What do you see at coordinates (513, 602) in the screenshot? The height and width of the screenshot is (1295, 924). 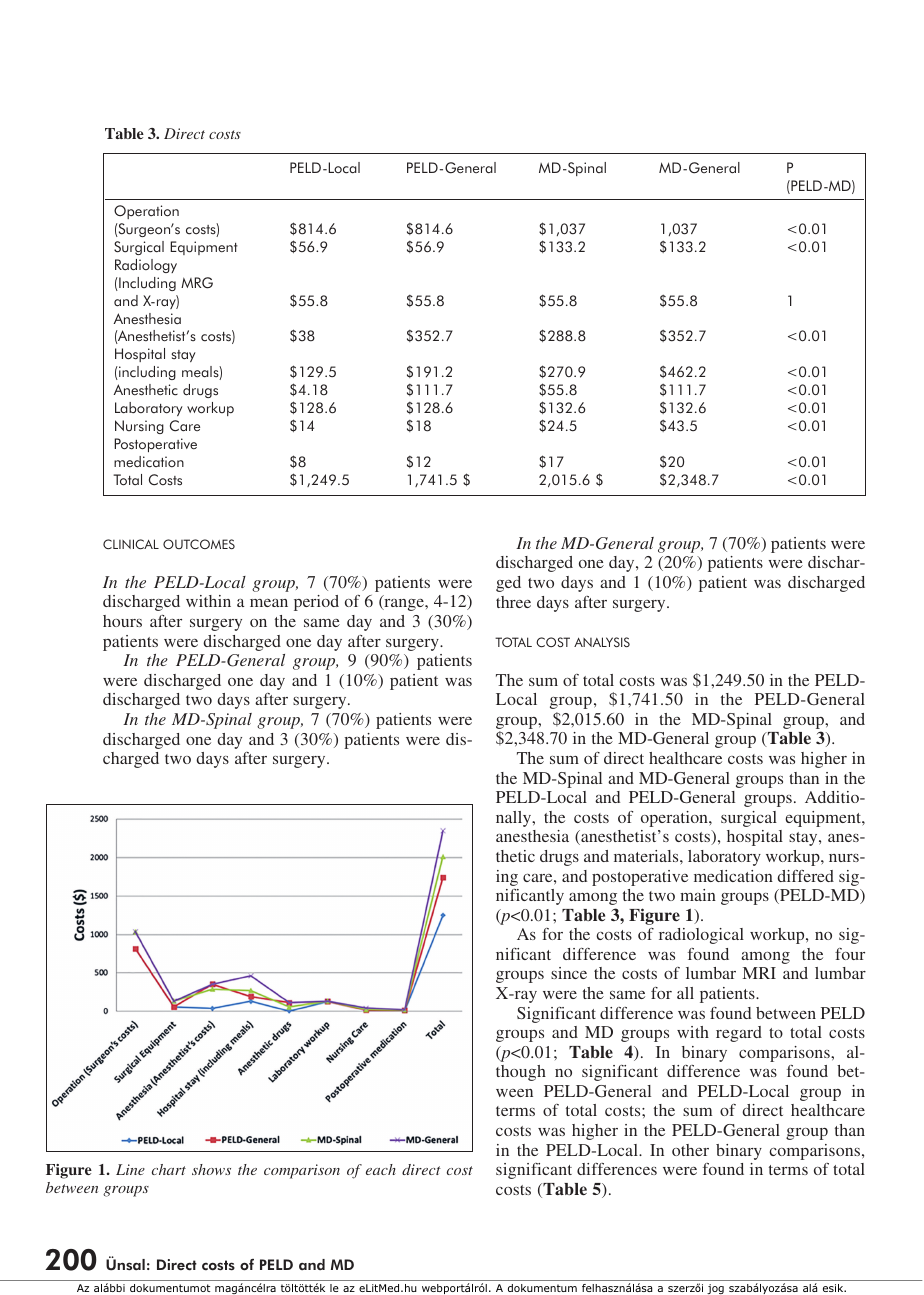 I see `three` at bounding box center [513, 602].
